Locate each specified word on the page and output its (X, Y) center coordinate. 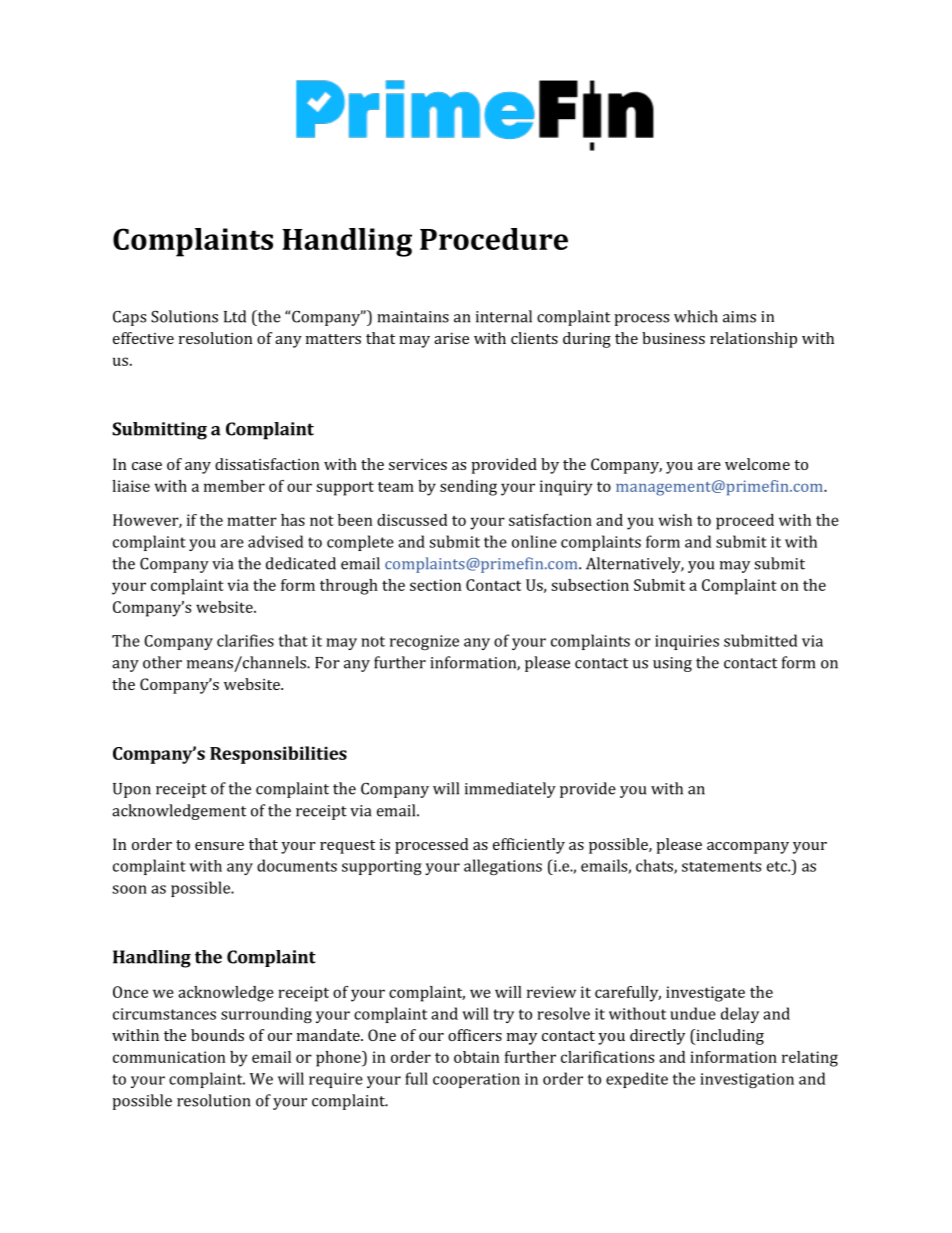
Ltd (235, 316)
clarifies (245, 640)
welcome (757, 464)
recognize (424, 642)
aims (739, 317)
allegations (503, 867)
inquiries (687, 642)
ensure (219, 846)
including (729, 1037)
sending (468, 488)
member (234, 486)
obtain (476, 1057)
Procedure (494, 239)
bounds (217, 1035)
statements (721, 866)
